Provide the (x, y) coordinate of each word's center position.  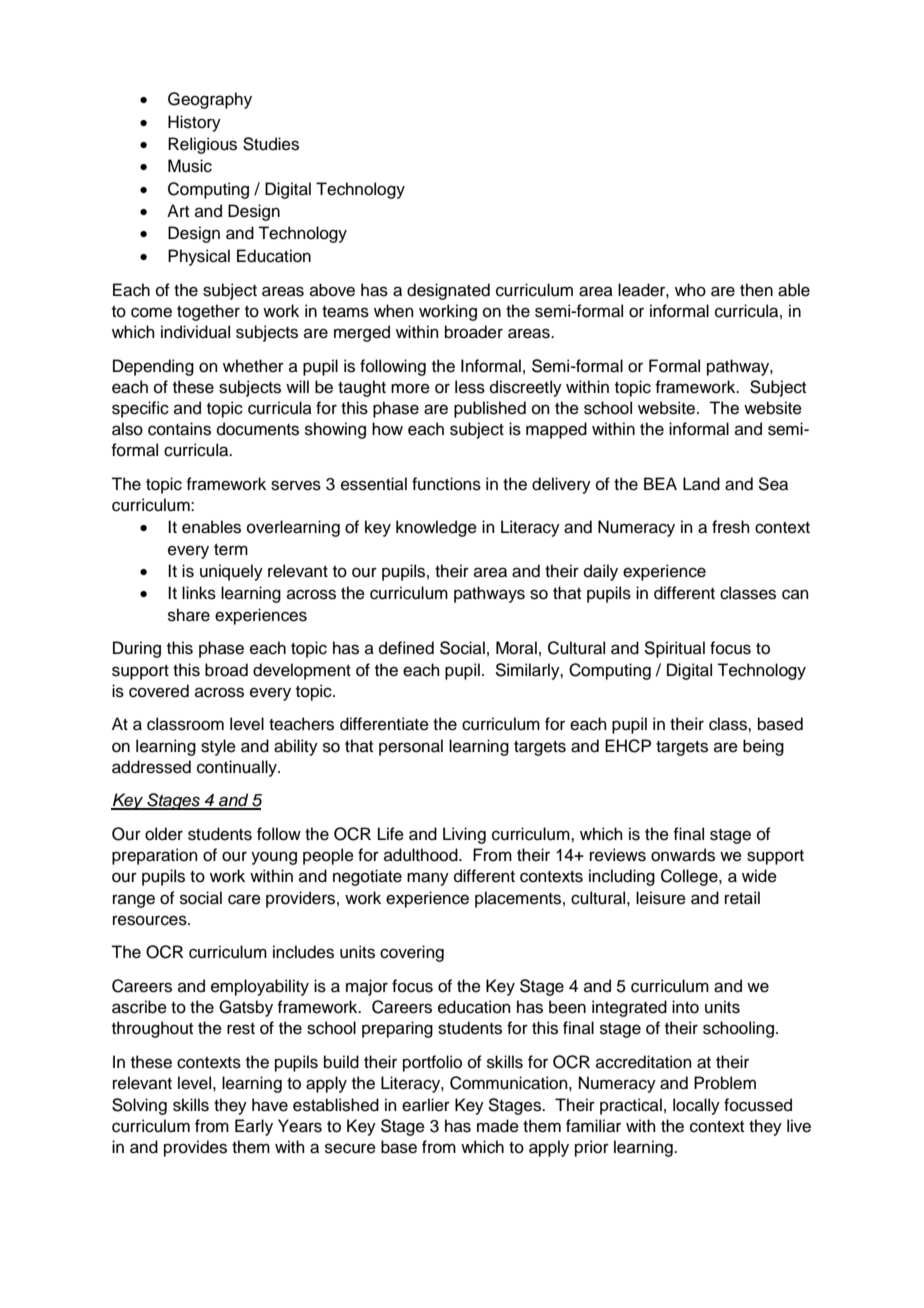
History (194, 123)
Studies (271, 144)
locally (696, 1106)
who (690, 290)
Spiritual (674, 649)
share (189, 615)
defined (406, 648)
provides (195, 1148)
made (498, 1126)
